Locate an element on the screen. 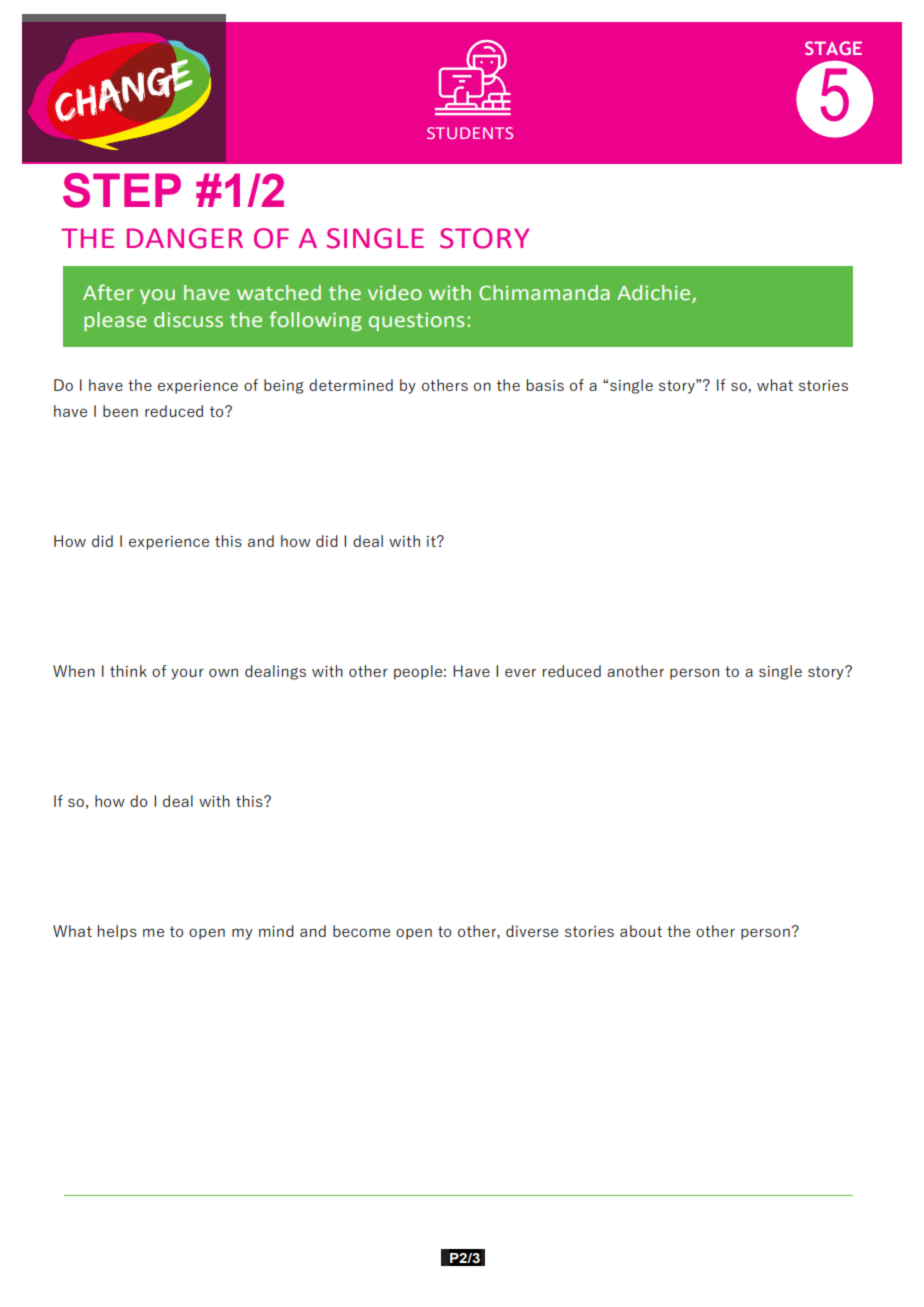 The image size is (924, 1307). your is located at coordinates (187, 674).
